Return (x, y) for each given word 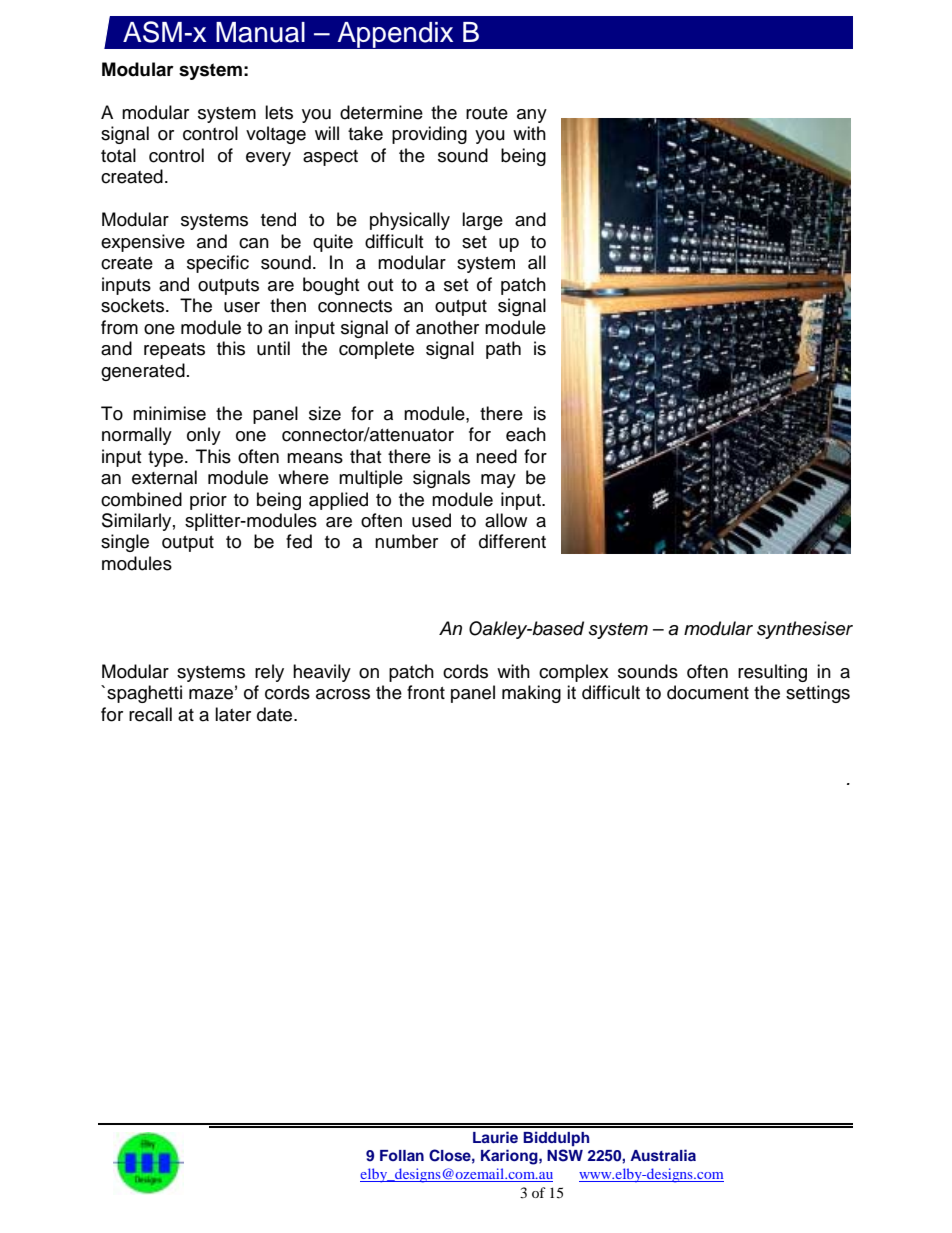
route (487, 113)
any (532, 116)
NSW (565, 1155)
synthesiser (805, 630)
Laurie (495, 1137)
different (512, 541)
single (125, 543)
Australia (663, 1155)
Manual (260, 32)
